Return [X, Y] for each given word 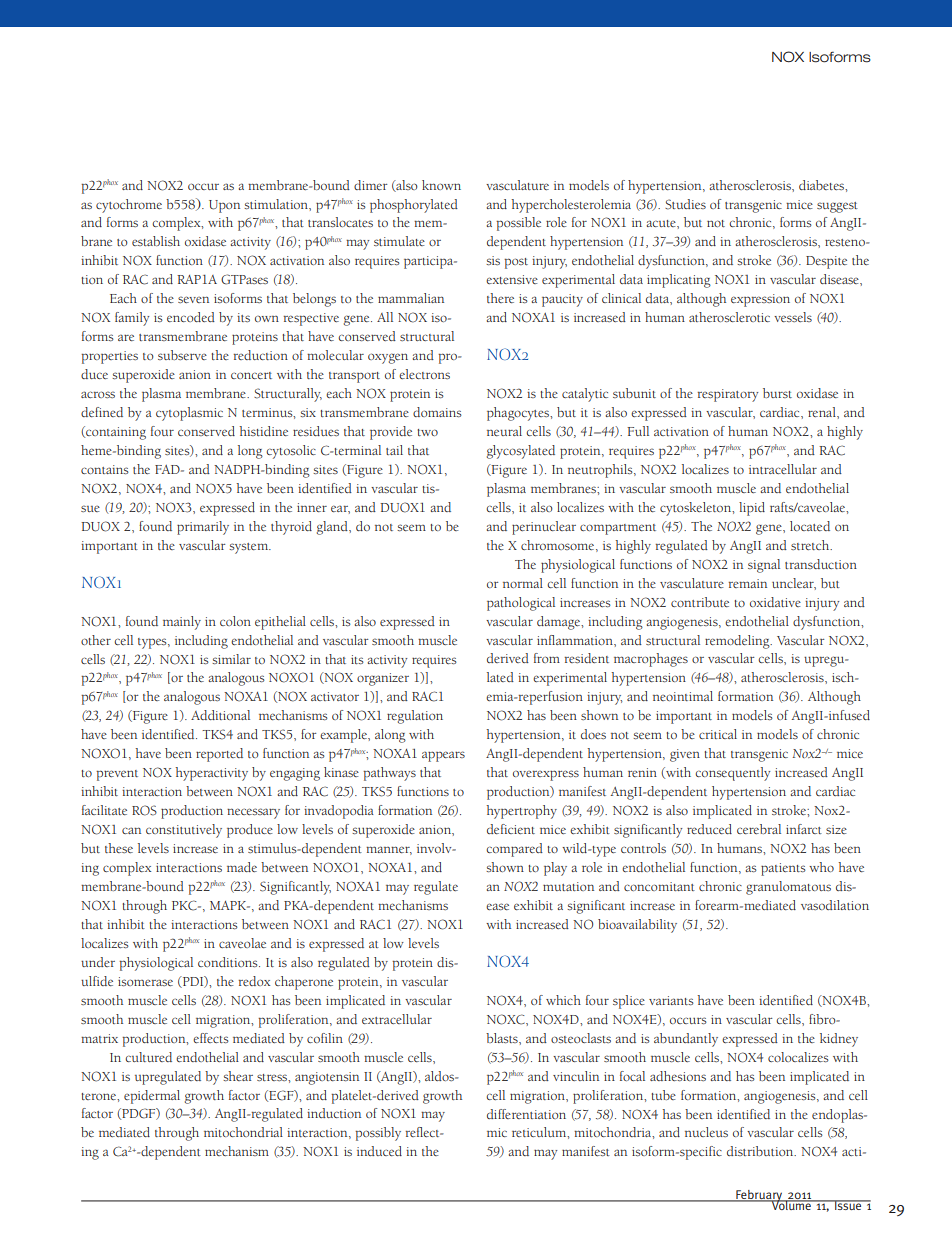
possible [518, 224]
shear [238, 1076]
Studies [685, 204]
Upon [224, 206]
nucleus [706, 1132]
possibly [378, 1134]
